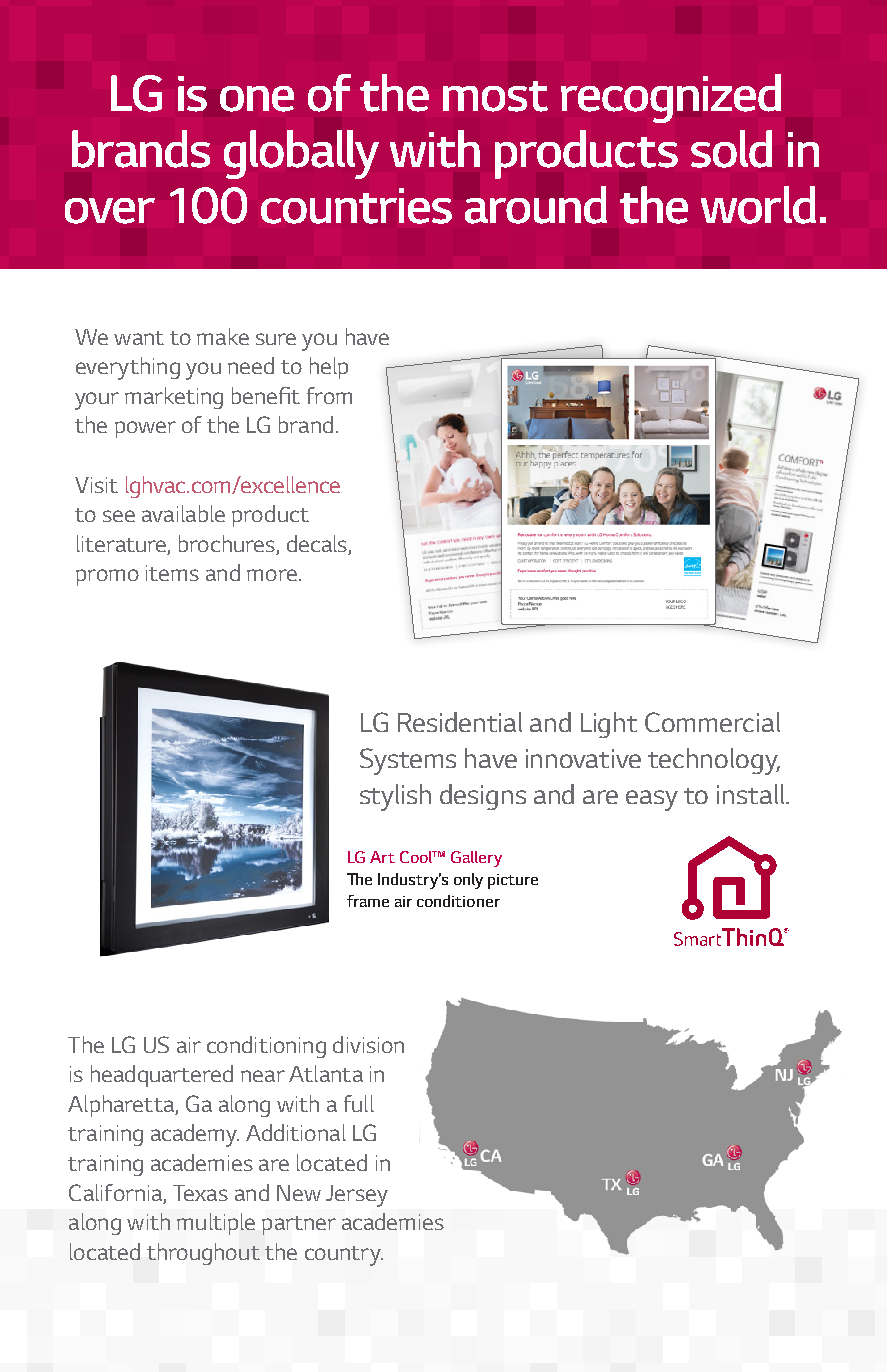  Describe the element at coordinates (758, 205) in the document. I see `world` at that location.
